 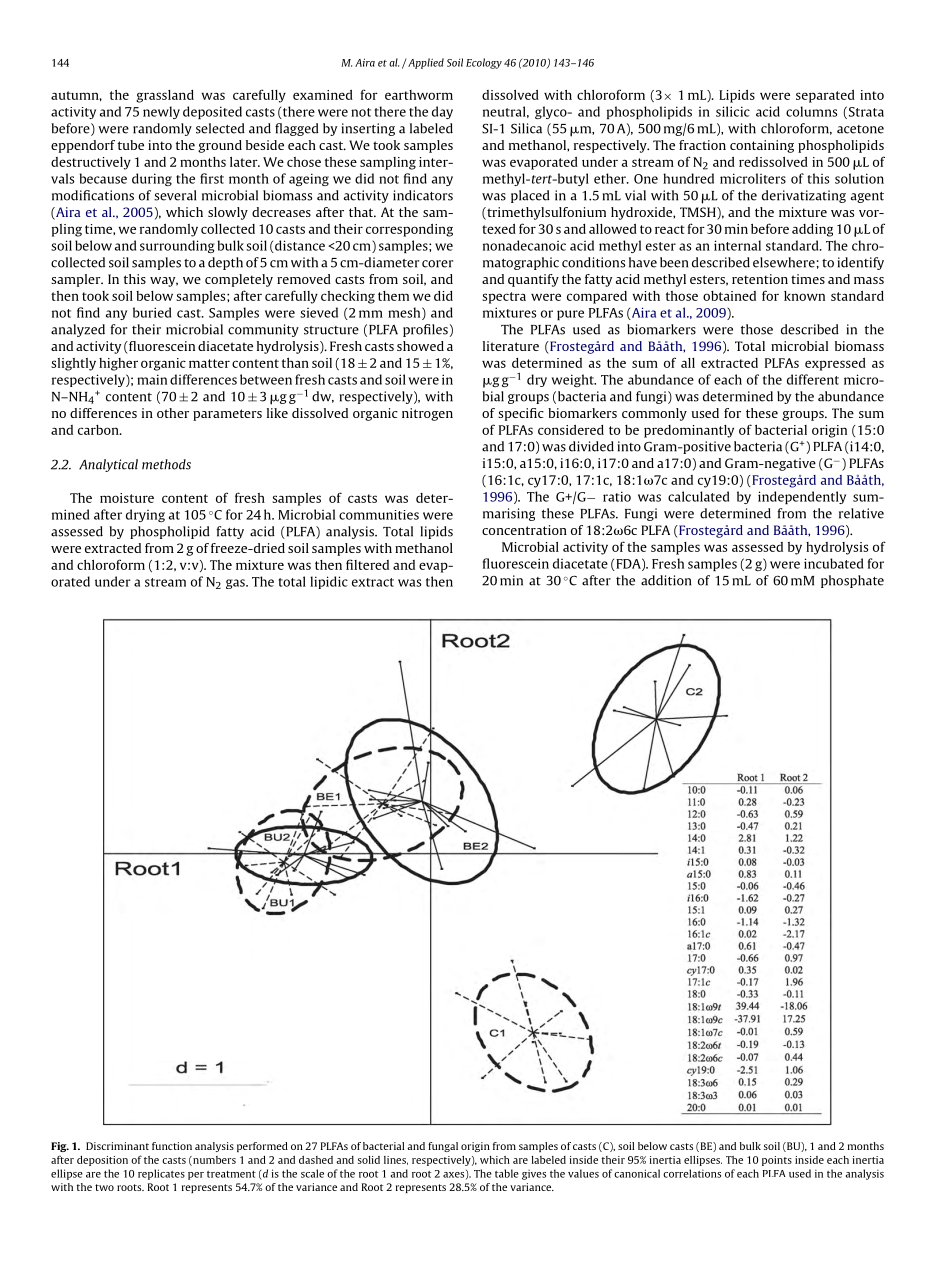 What do you see at coordinates (804, 296) in the page?
I see `known` at bounding box center [804, 296].
